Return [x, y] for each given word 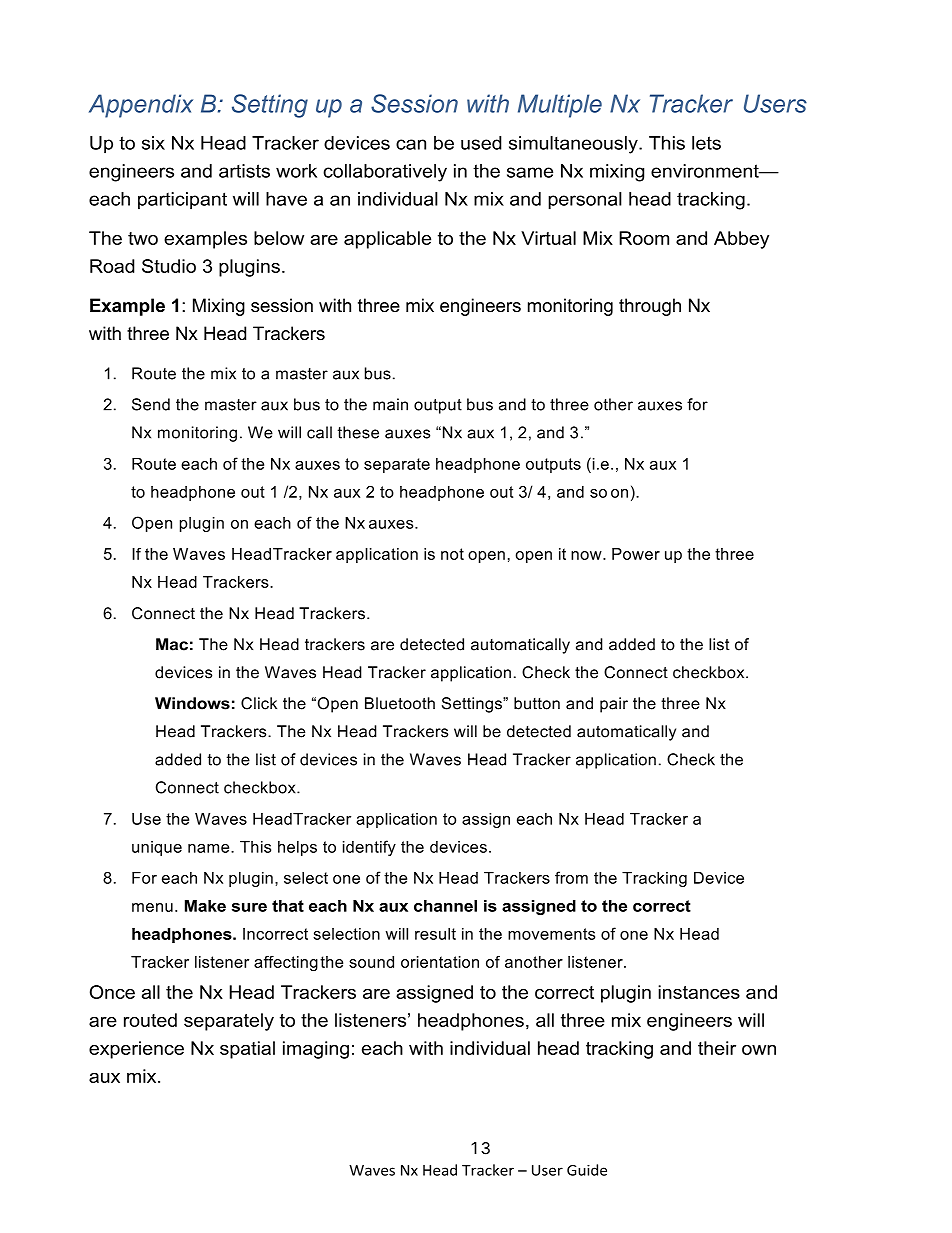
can [411, 144]
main [390, 404]
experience [136, 1050]
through [650, 307]
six [153, 143]
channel [445, 906]
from [571, 877]
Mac [172, 644]
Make [205, 906]
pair [614, 705]
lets [706, 143]
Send [151, 404]
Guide [587, 1170]
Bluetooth [400, 703]
